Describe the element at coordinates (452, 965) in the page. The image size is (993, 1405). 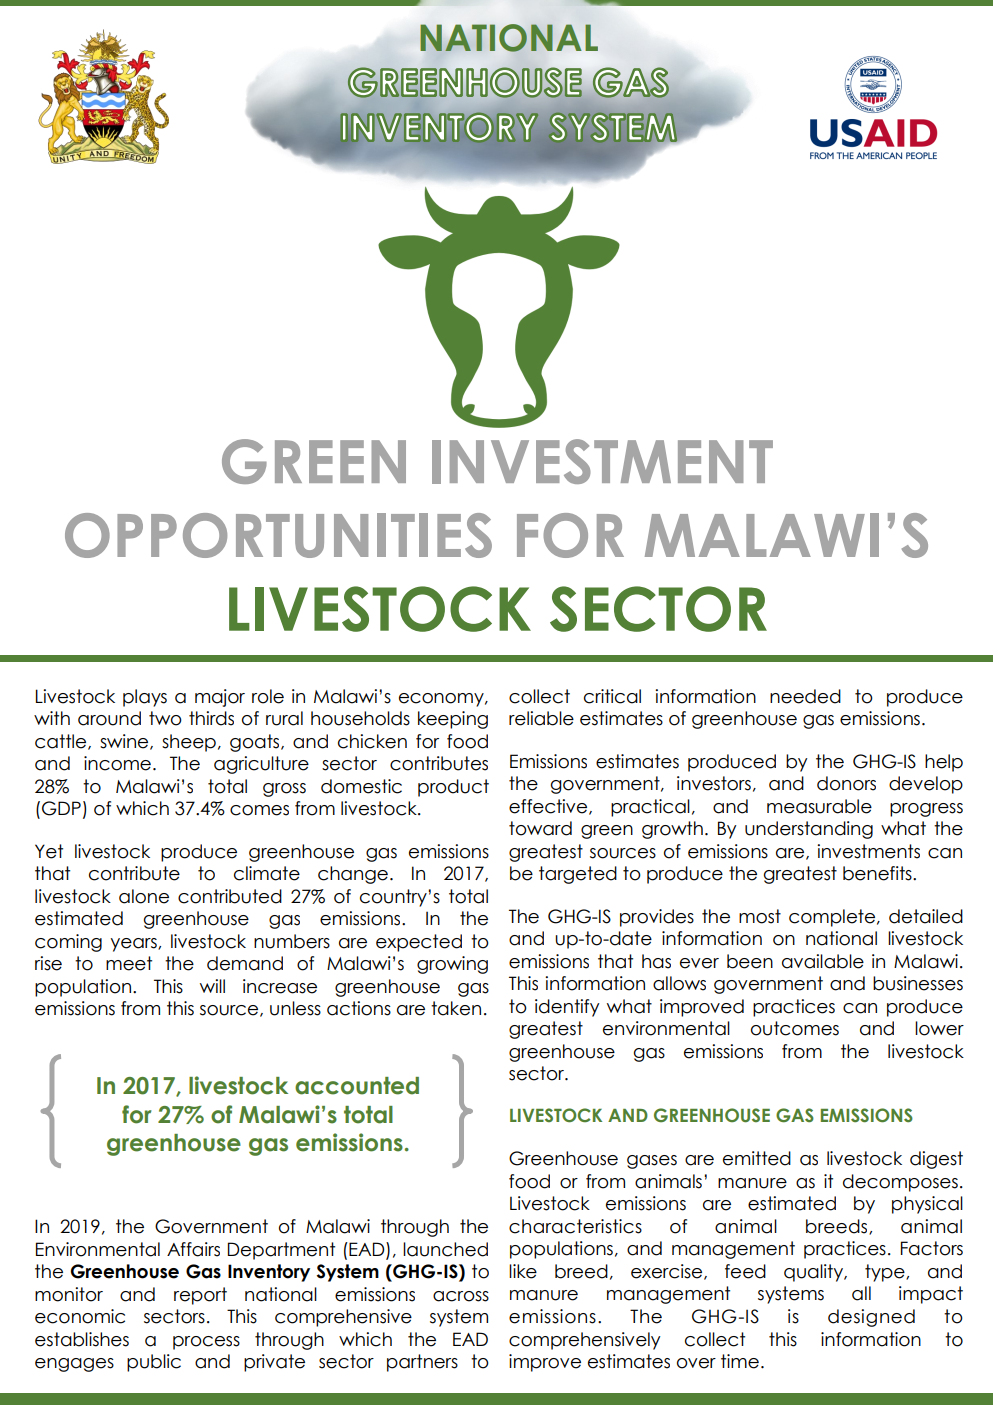
I see `growing` at that location.
